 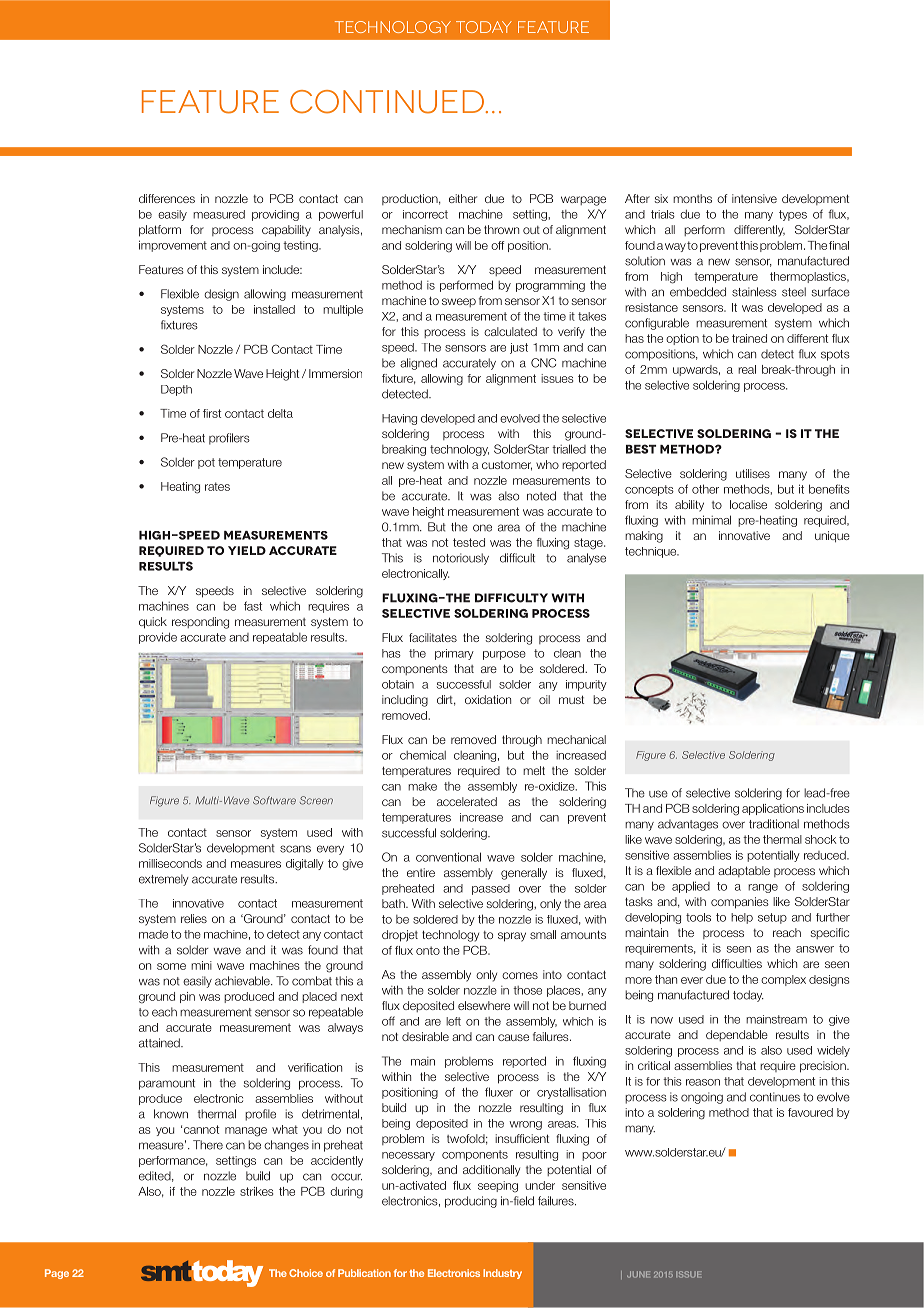 What do you see at coordinates (274, 309) in the image?
I see `installed` at bounding box center [274, 309].
